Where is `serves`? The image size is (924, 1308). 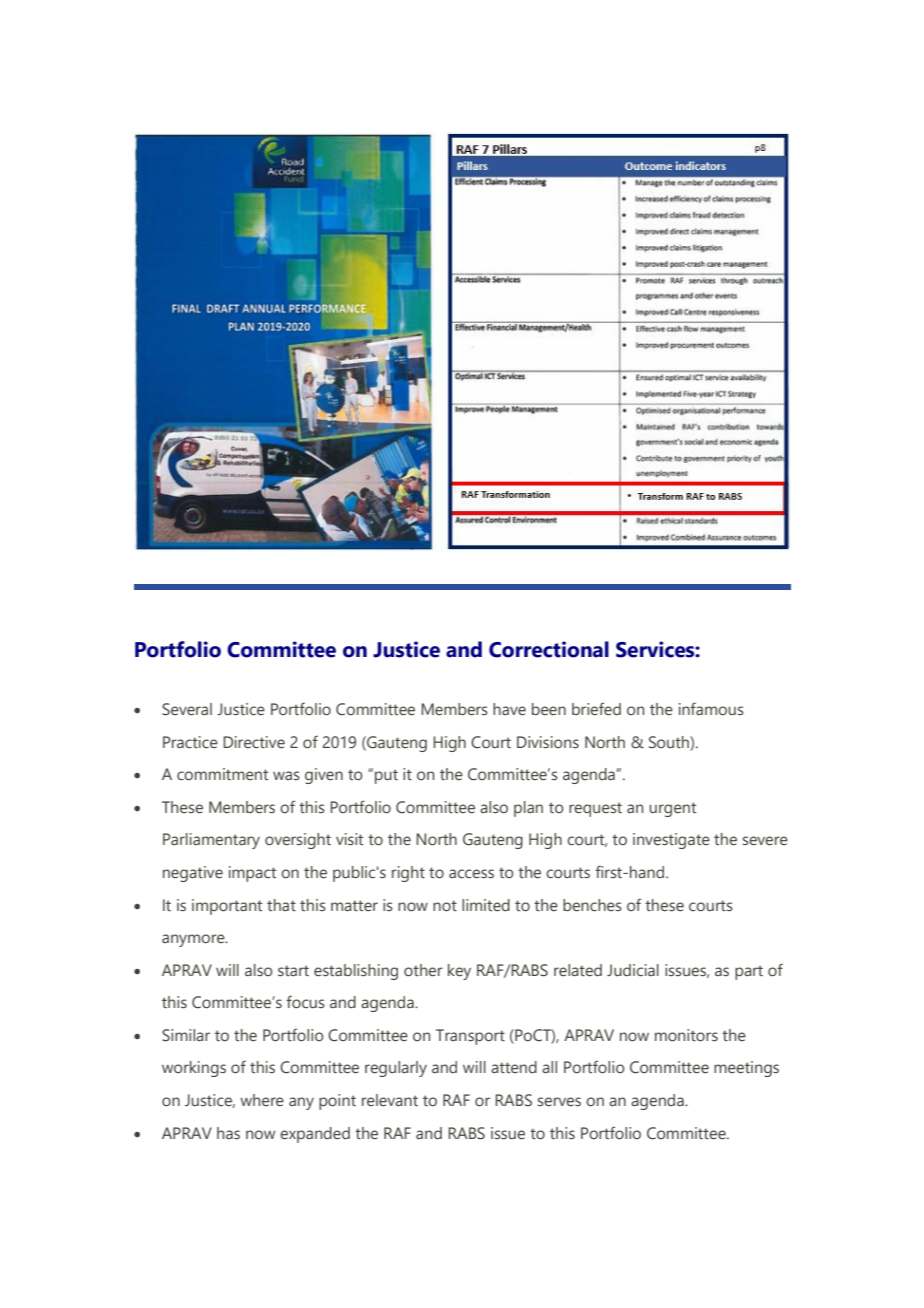 serves is located at coordinates (559, 1102).
